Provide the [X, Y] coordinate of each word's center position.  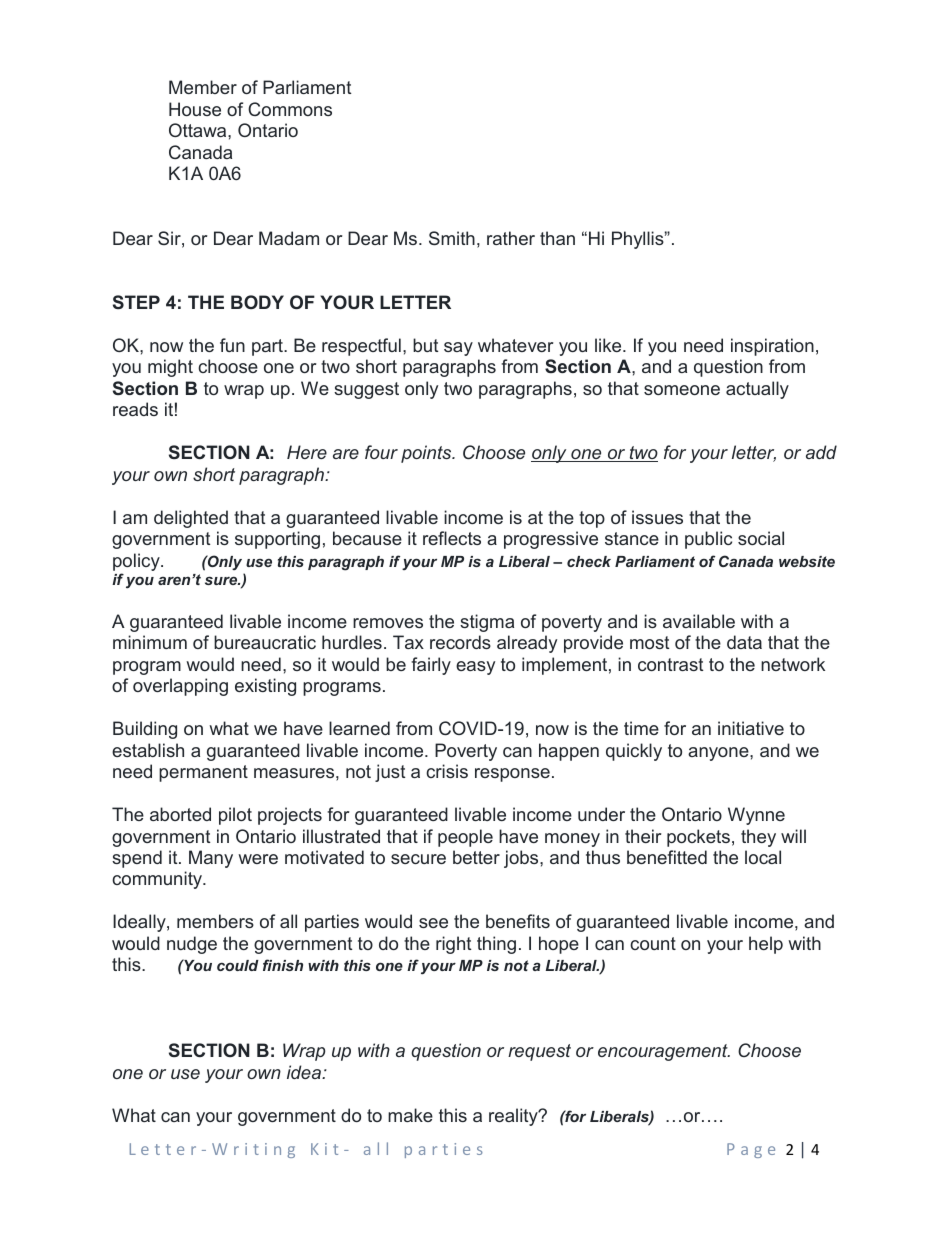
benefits [518, 921]
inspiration [772, 347]
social [761, 538]
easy [475, 668]
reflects [452, 538]
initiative [751, 728]
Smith [452, 238]
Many [211, 859]
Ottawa [199, 130]
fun [232, 345]
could [238, 965]
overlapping [180, 687]
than [557, 238]
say [458, 349]
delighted [191, 519]
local [763, 857]
